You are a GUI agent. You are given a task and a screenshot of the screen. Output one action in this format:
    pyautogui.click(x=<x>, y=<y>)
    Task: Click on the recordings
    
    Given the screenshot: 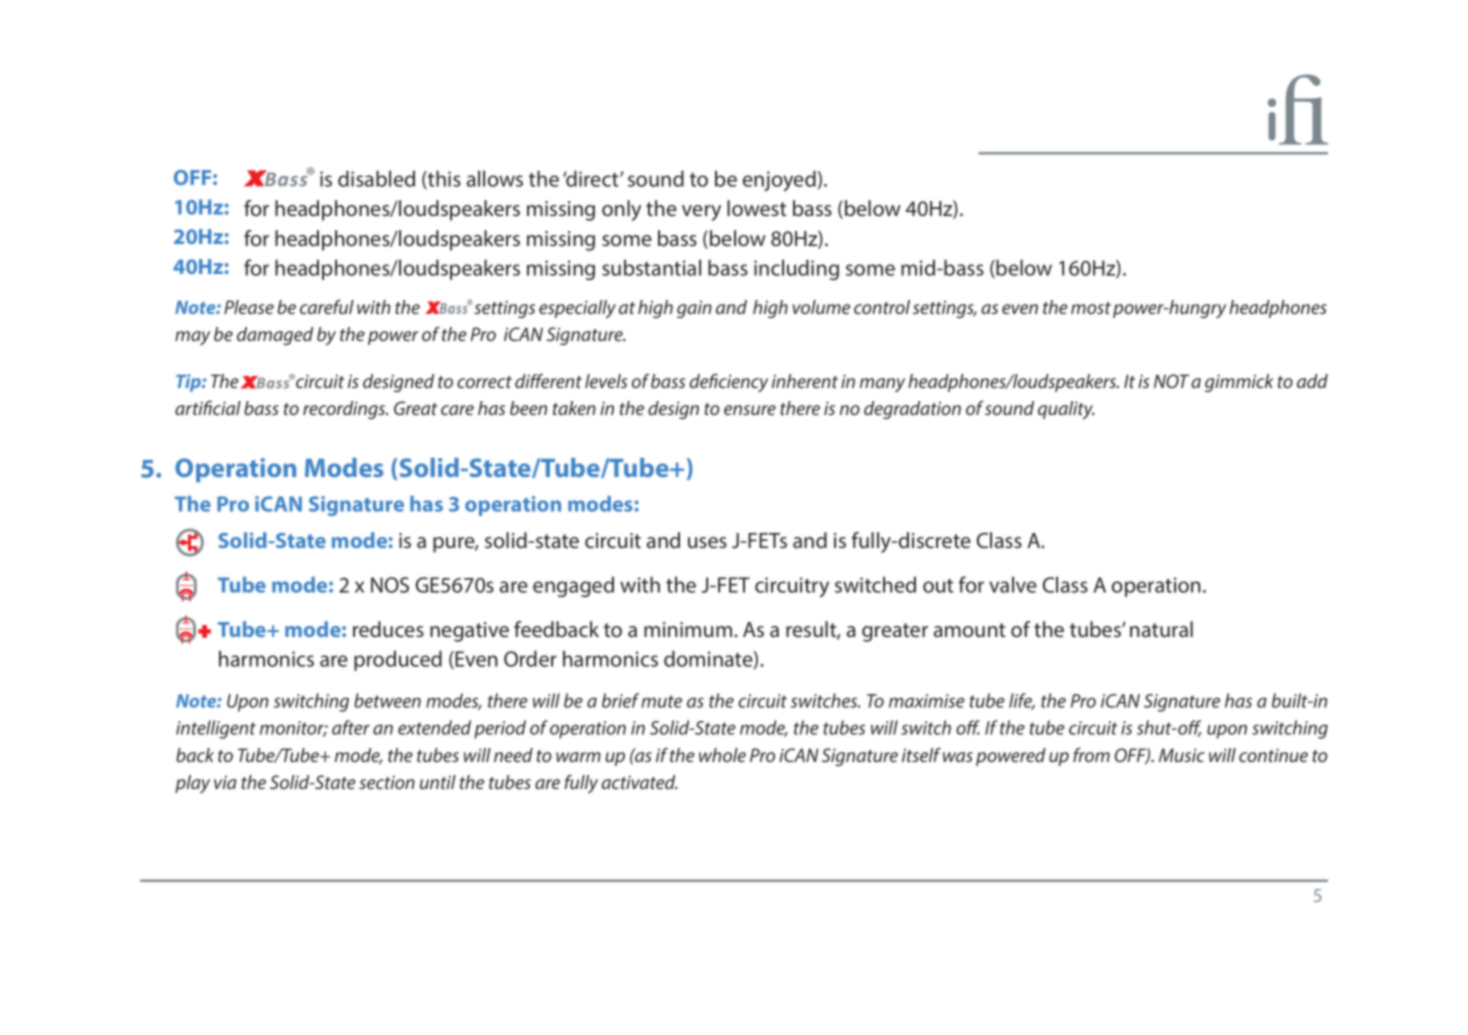 What is the action you would take?
    pyautogui.click(x=345, y=410)
